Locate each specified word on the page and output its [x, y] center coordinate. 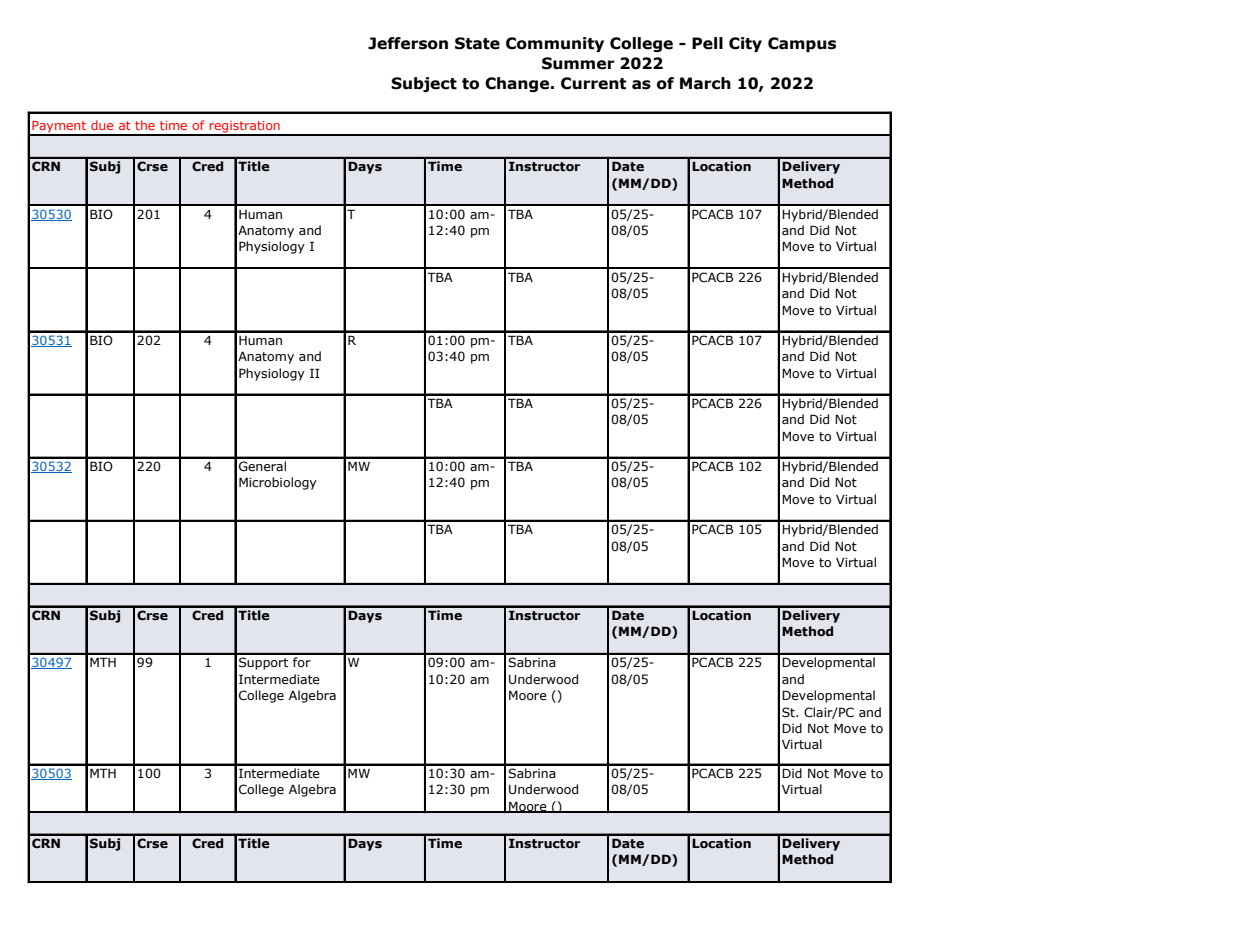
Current [593, 83]
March [705, 83]
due [102, 125]
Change [518, 84]
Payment [59, 128]
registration [244, 128]
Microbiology [278, 483]
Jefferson [408, 43]
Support [263, 663]
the [145, 125]
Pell [707, 43]
